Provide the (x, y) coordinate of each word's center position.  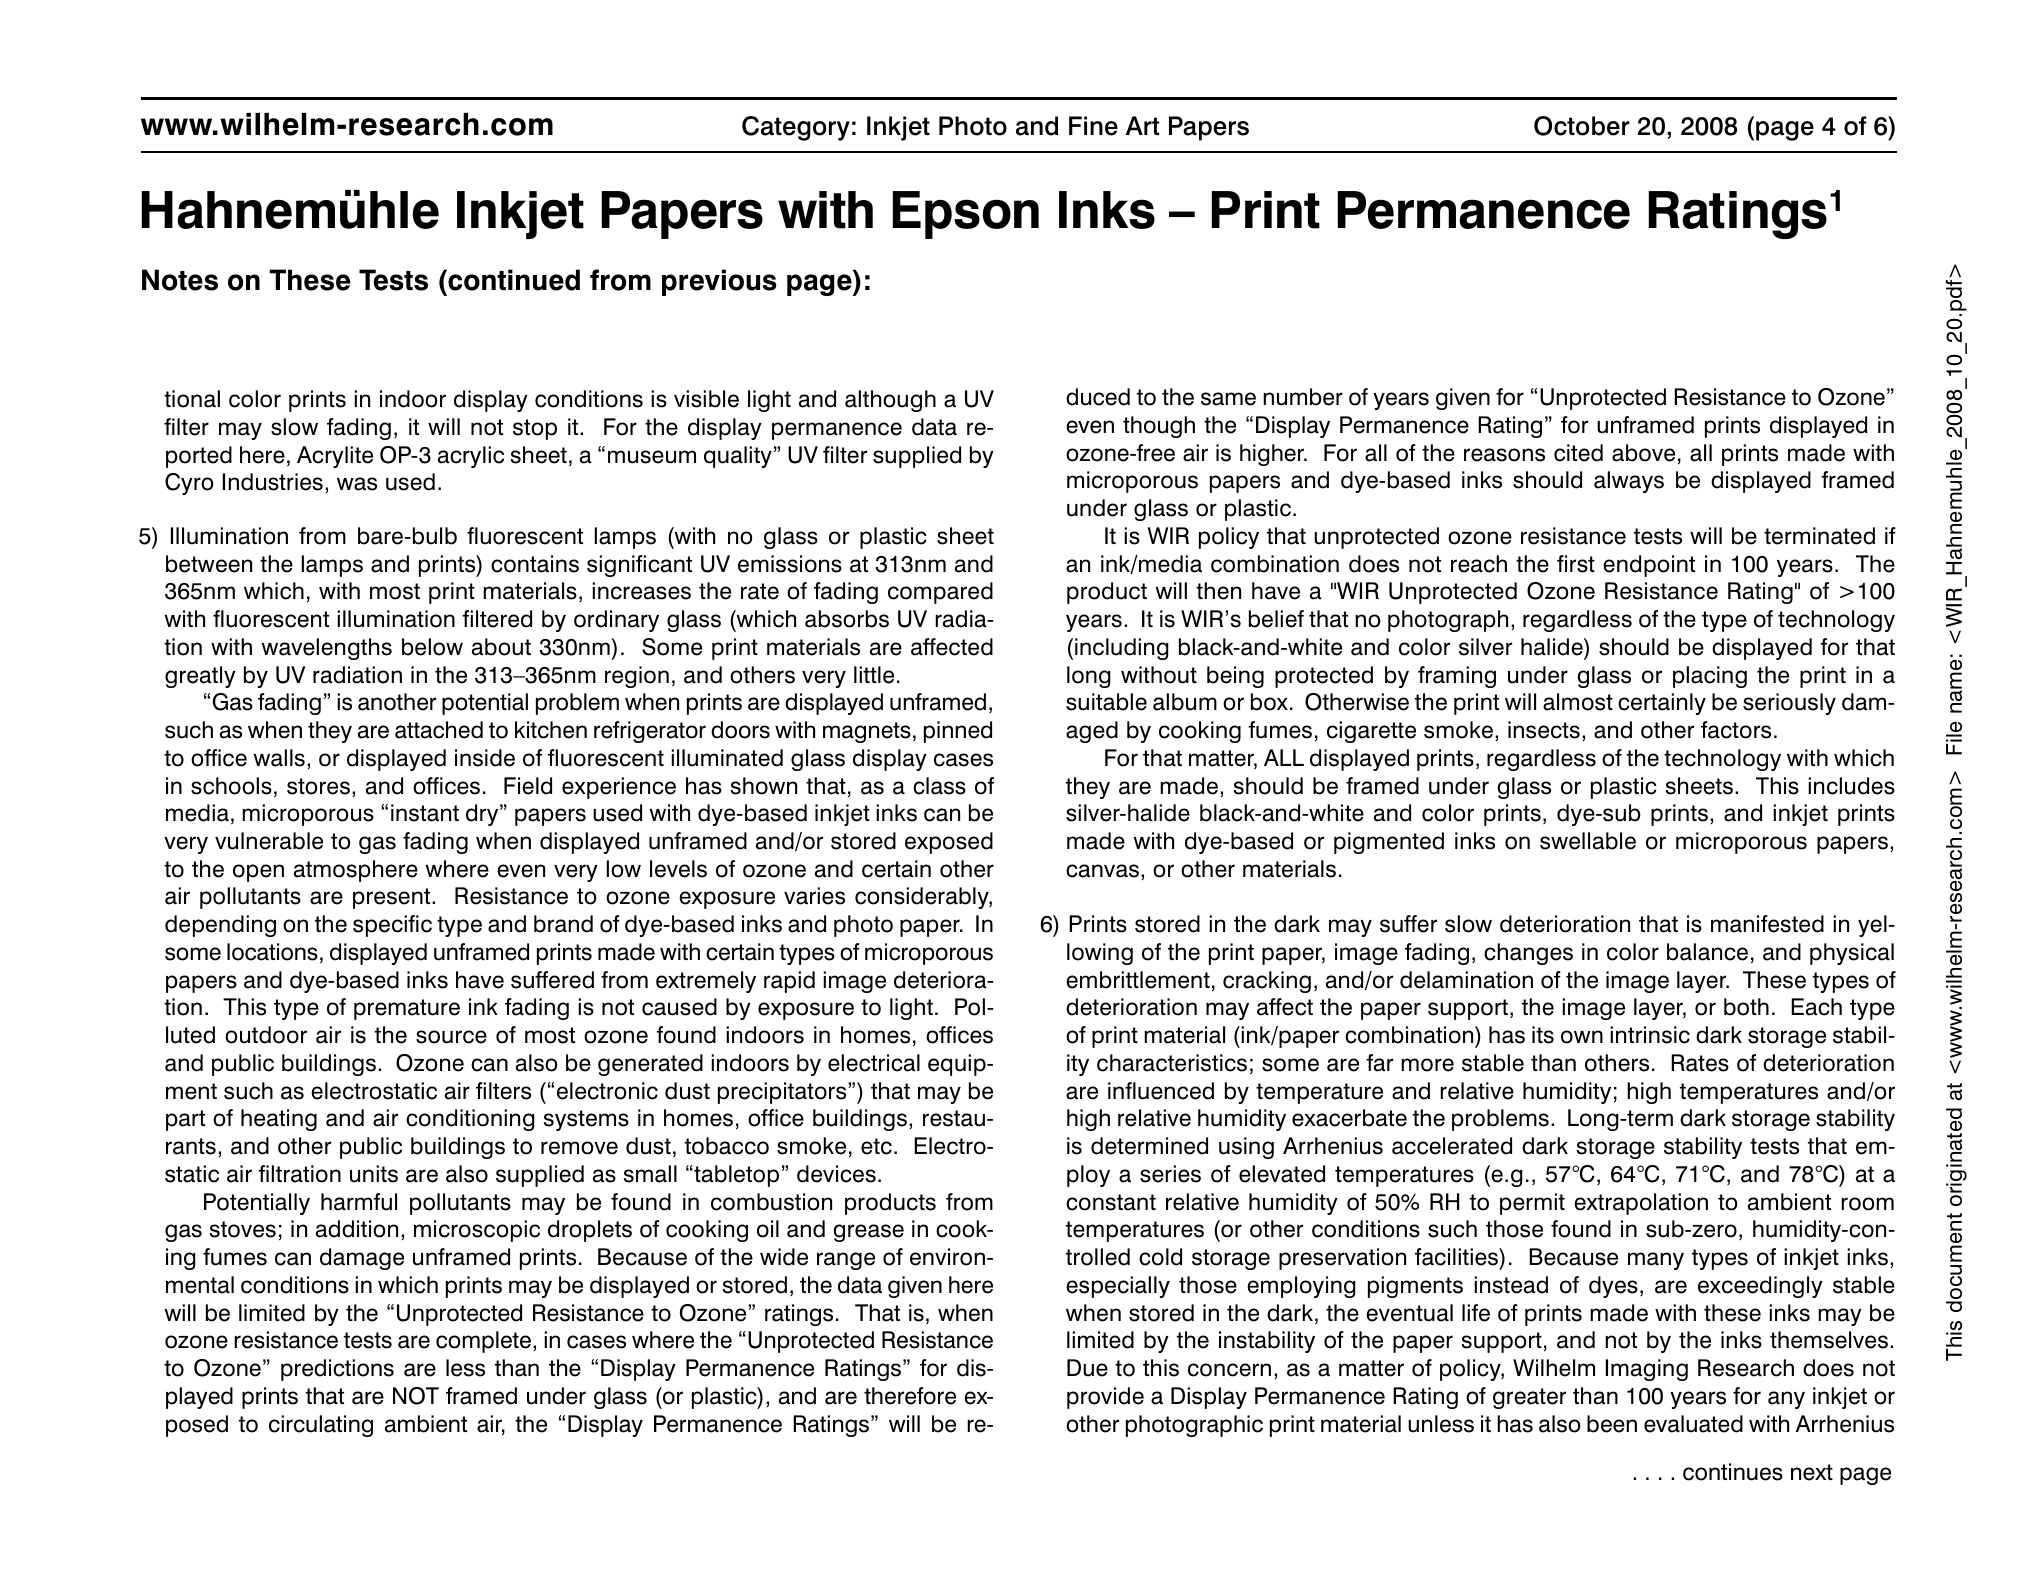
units (374, 1174)
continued (513, 280)
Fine (1093, 126)
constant (1111, 1202)
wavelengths (327, 649)
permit (1532, 1204)
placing (1710, 677)
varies (814, 896)
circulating (321, 1426)
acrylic (471, 457)
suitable (1106, 702)
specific (392, 926)
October (1582, 126)
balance (1707, 952)
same (1228, 399)
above (1643, 453)
